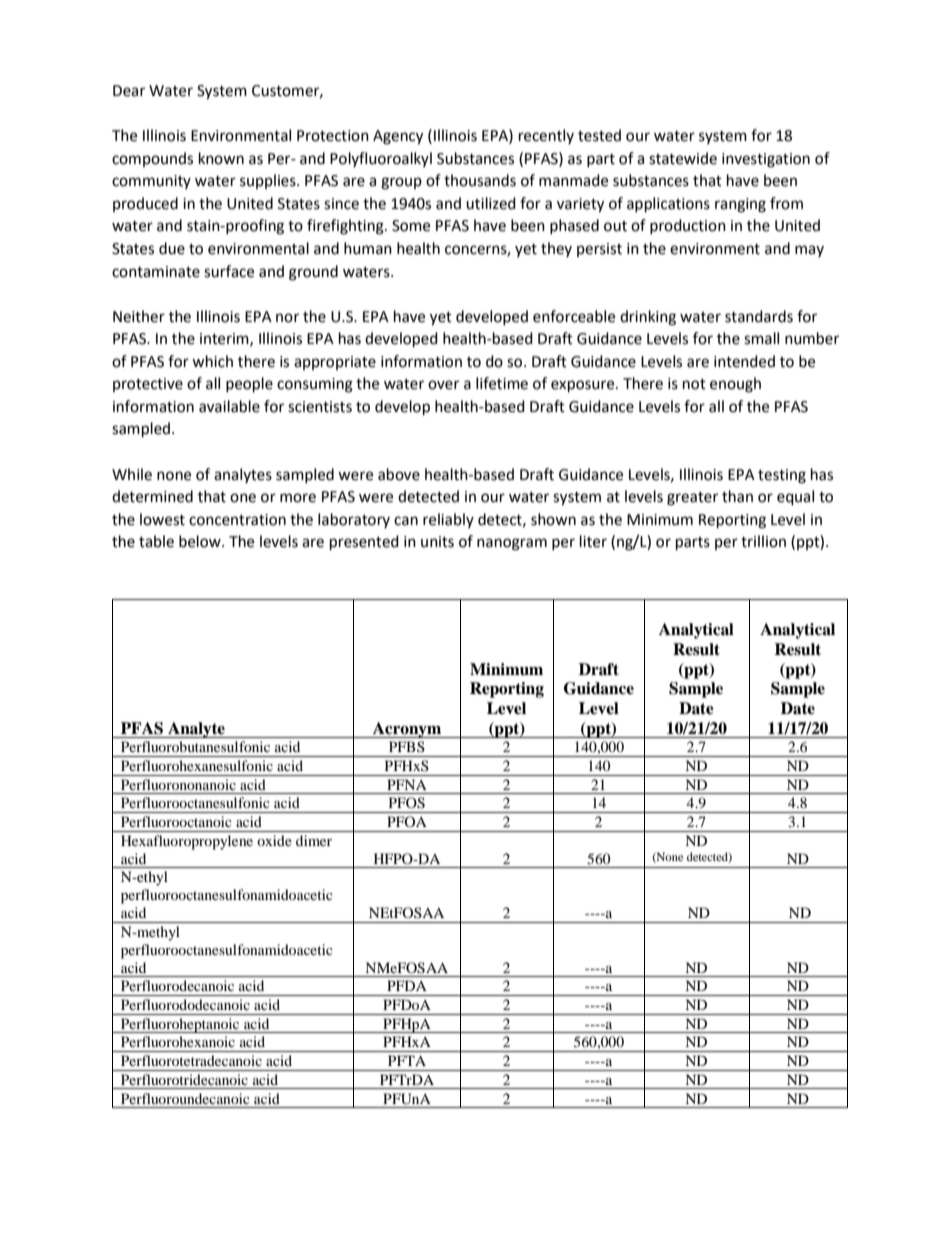 Image resolution: width=952 pixels, height=1233 pixels. I want to click on dimer, so click(314, 840).
